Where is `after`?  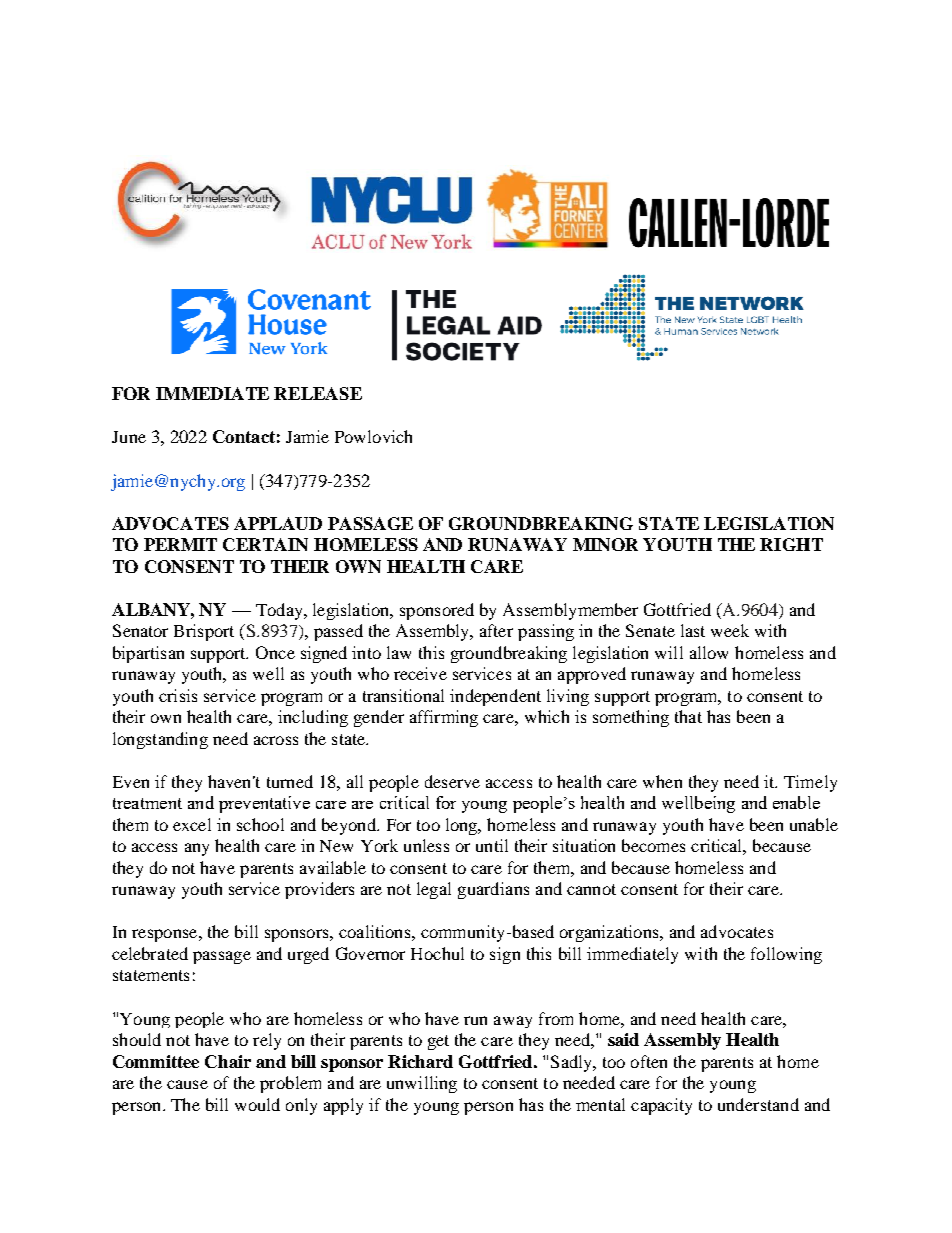 after is located at coordinates (496, 630).
